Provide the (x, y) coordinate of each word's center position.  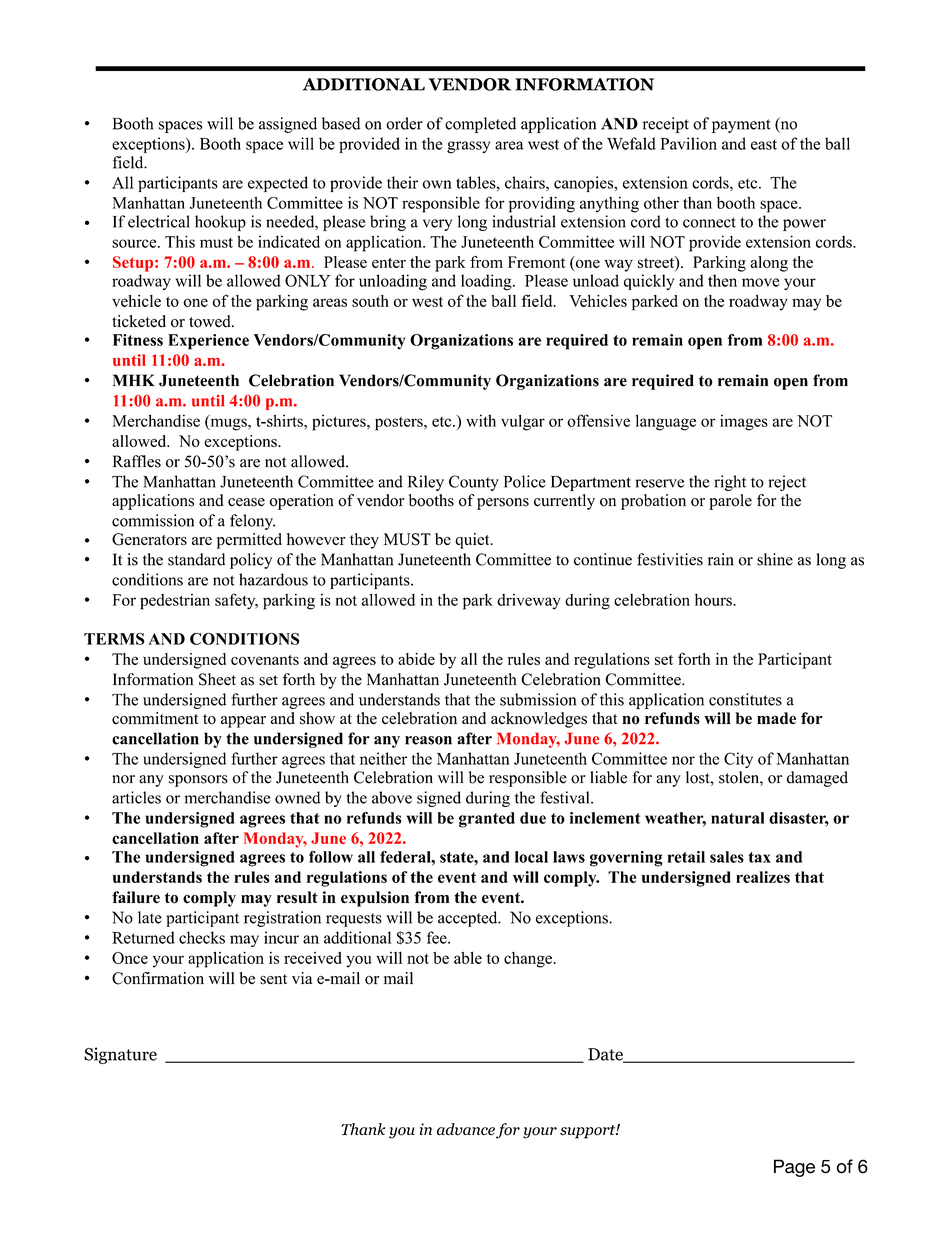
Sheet (217, 679)
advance (466, 1129)
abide (416, 659)
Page (794, 1168)
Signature (120, 1055)
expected (278, 184)
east (764, 144)
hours (714, 599)
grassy (468, 147)
